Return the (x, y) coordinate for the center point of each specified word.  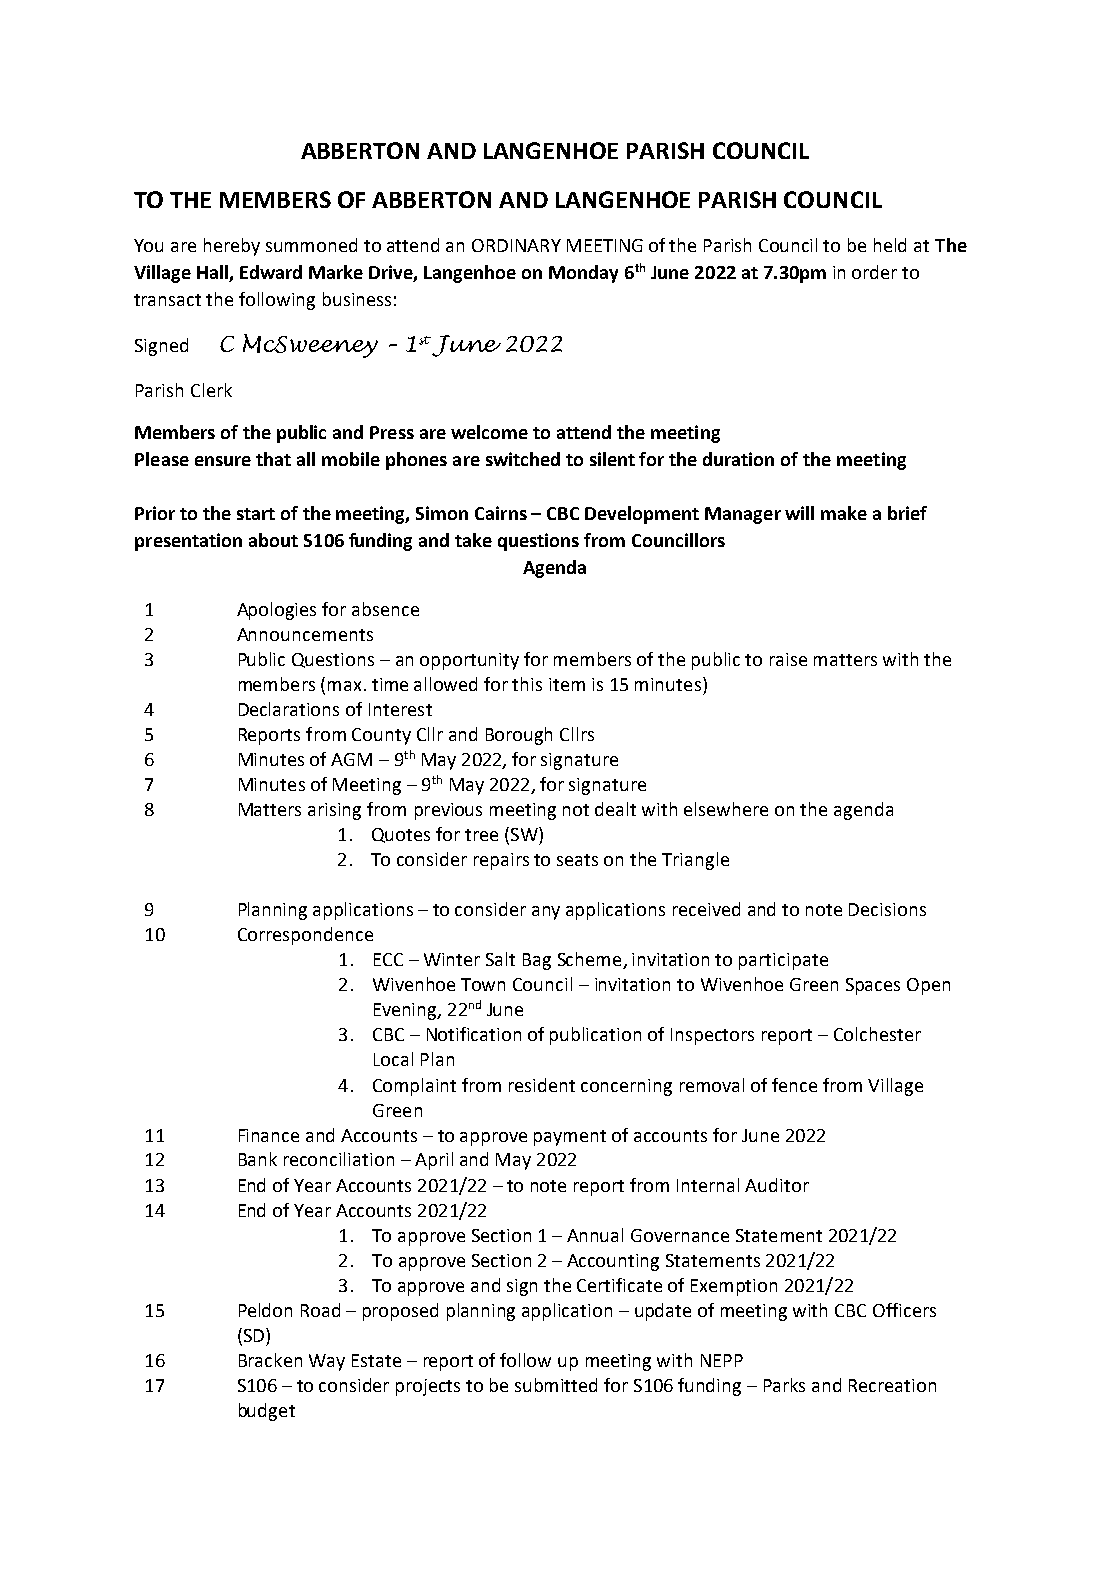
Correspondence (305, 936)
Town (483, 984)
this (527, 684)
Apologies (276, 611)
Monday (583, 274)
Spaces (873, 986)
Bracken (270, 1360)
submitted (556, 1385)
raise (788, 659)
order (874, 272)
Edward (271, 272)
